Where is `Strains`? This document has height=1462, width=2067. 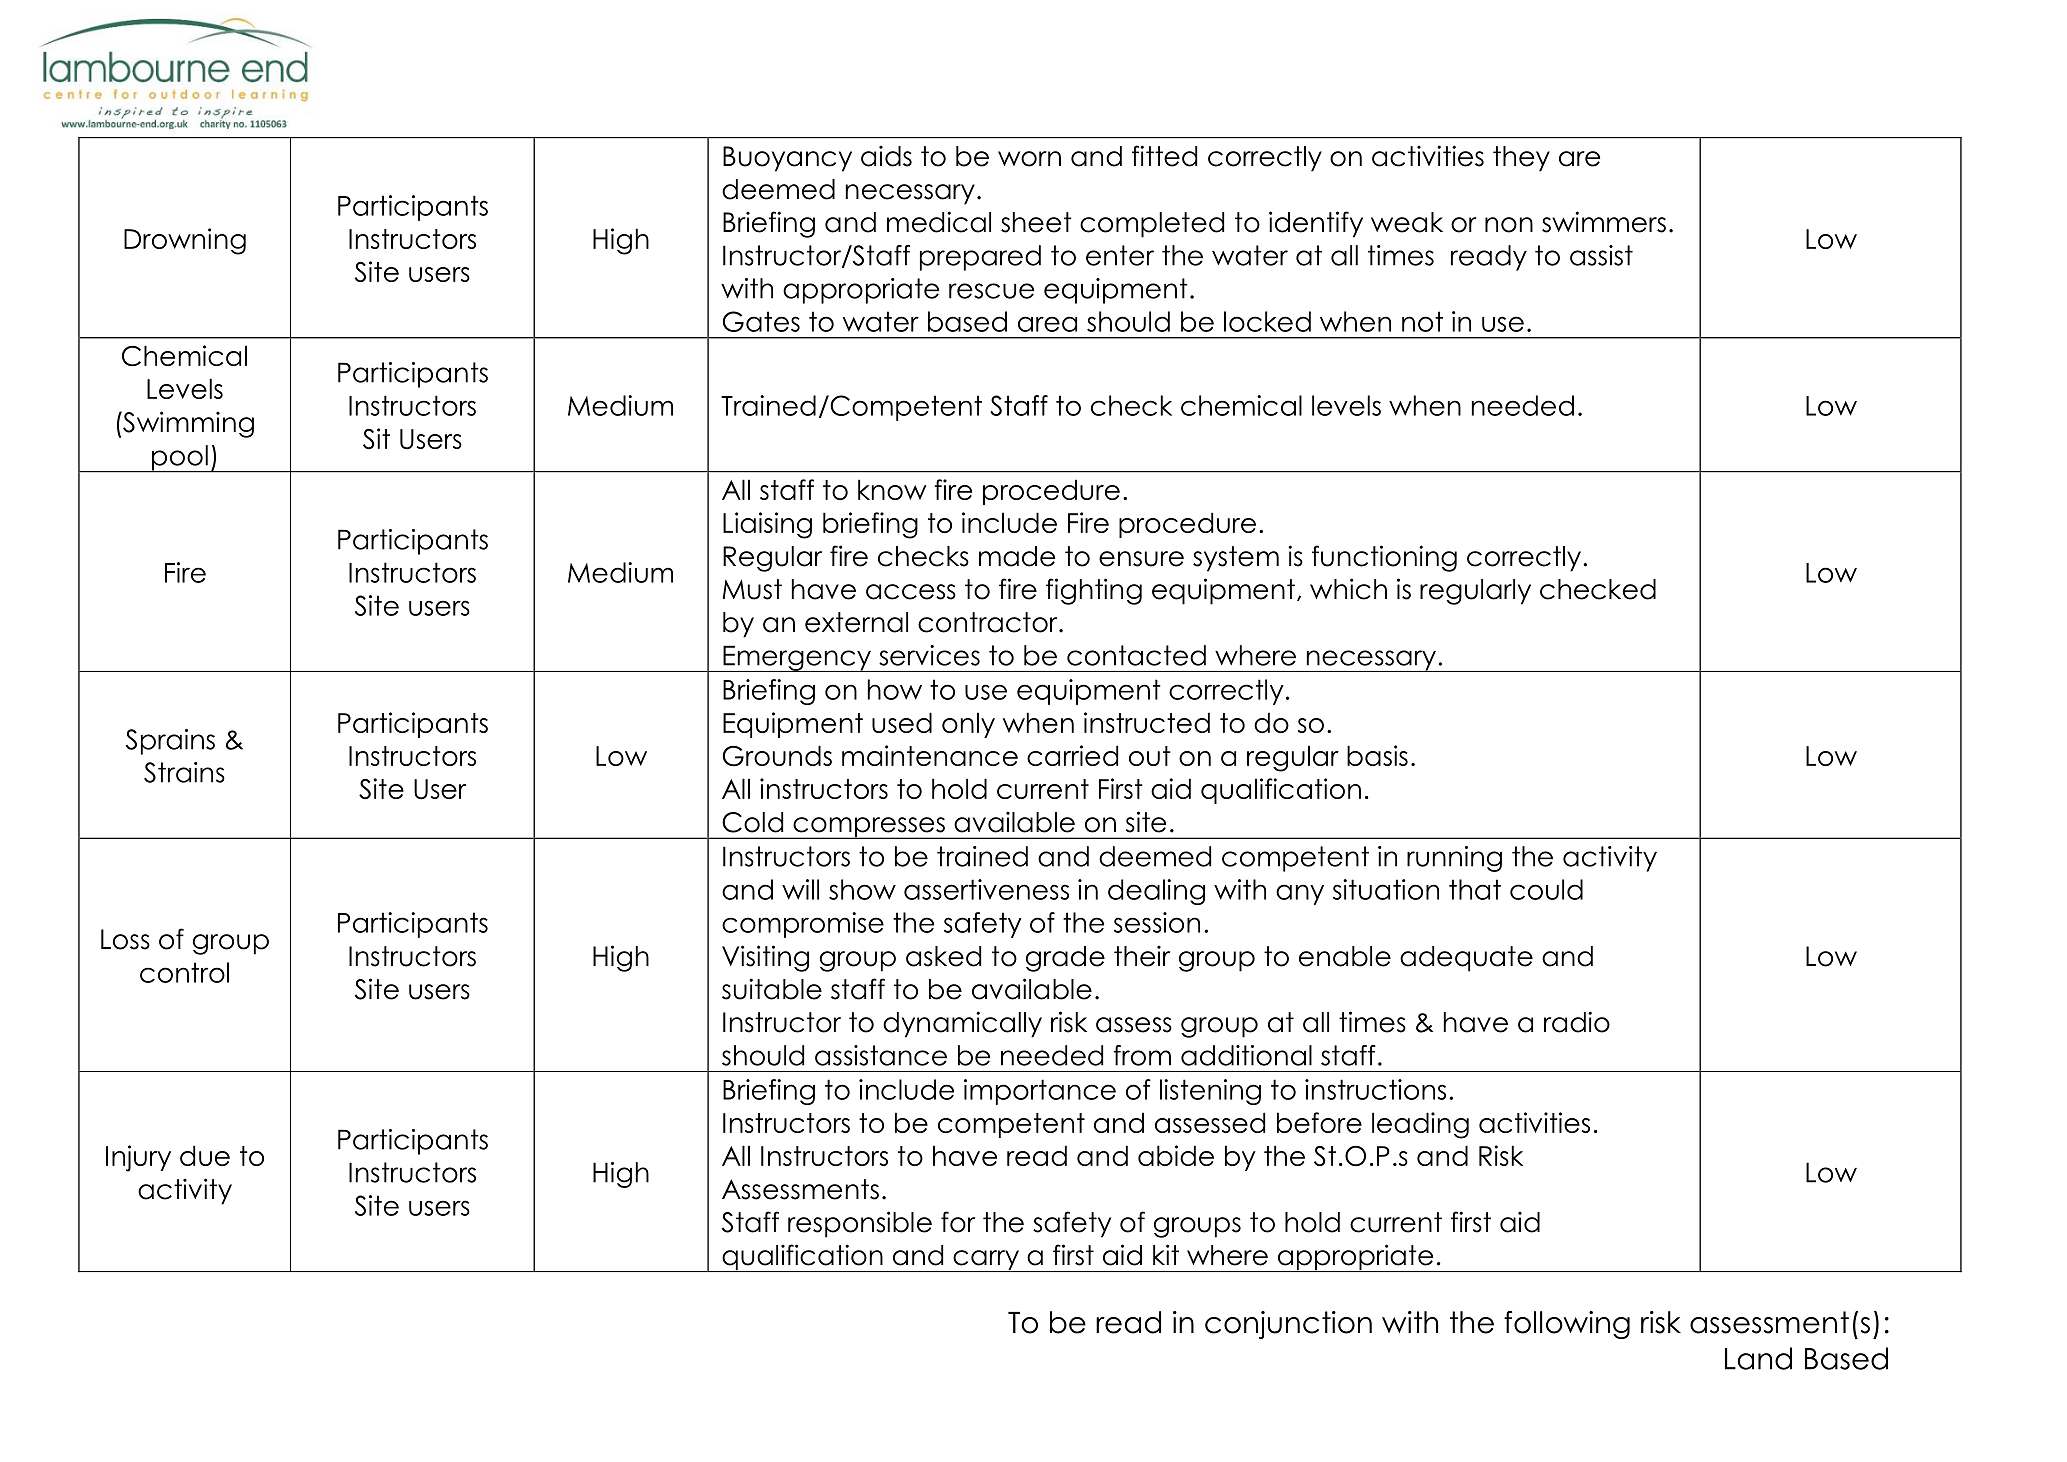 Strains is located at coordinates (184, 772).
